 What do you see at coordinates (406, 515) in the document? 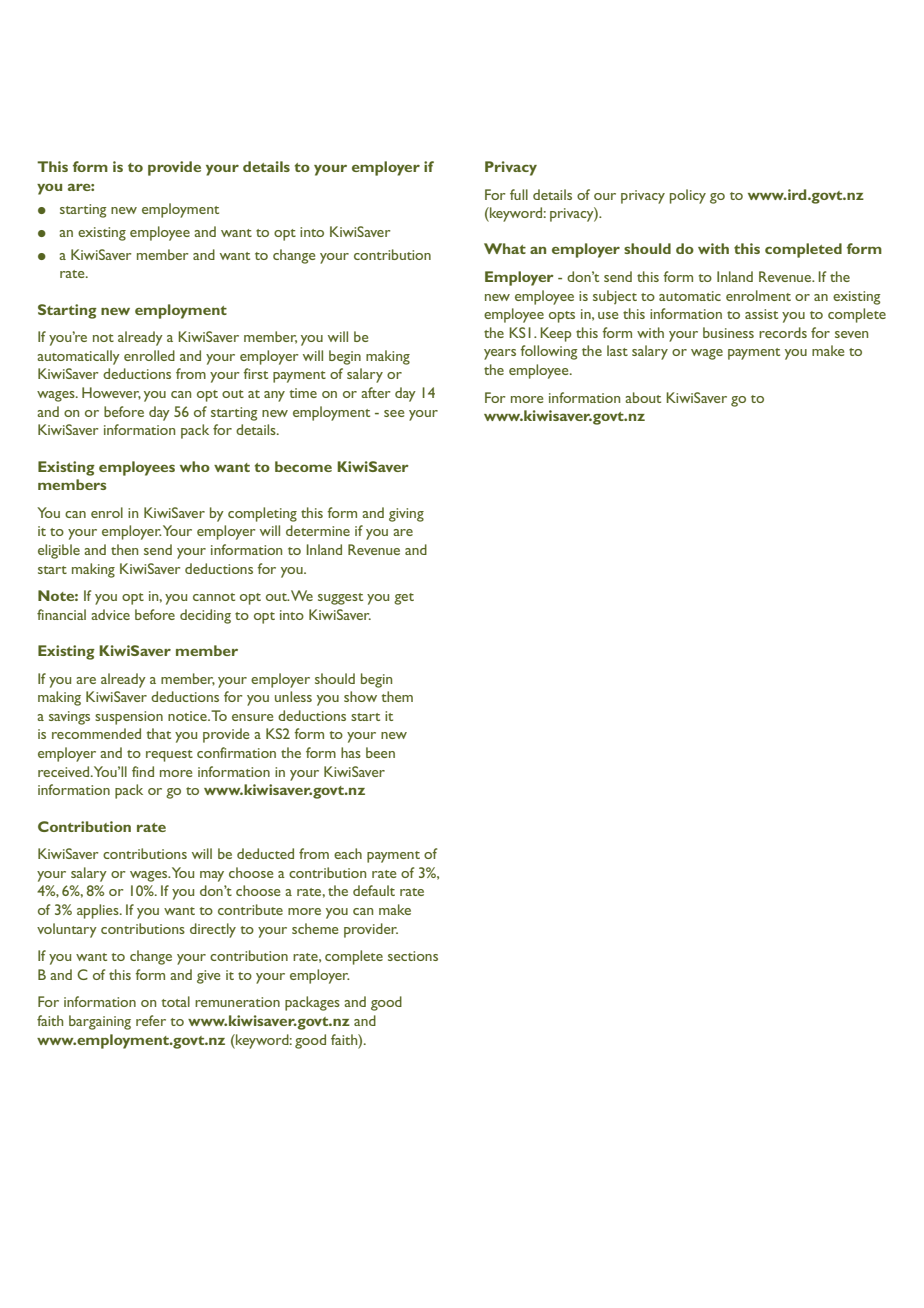
I see `giving` at bounding box center [406, 515].
